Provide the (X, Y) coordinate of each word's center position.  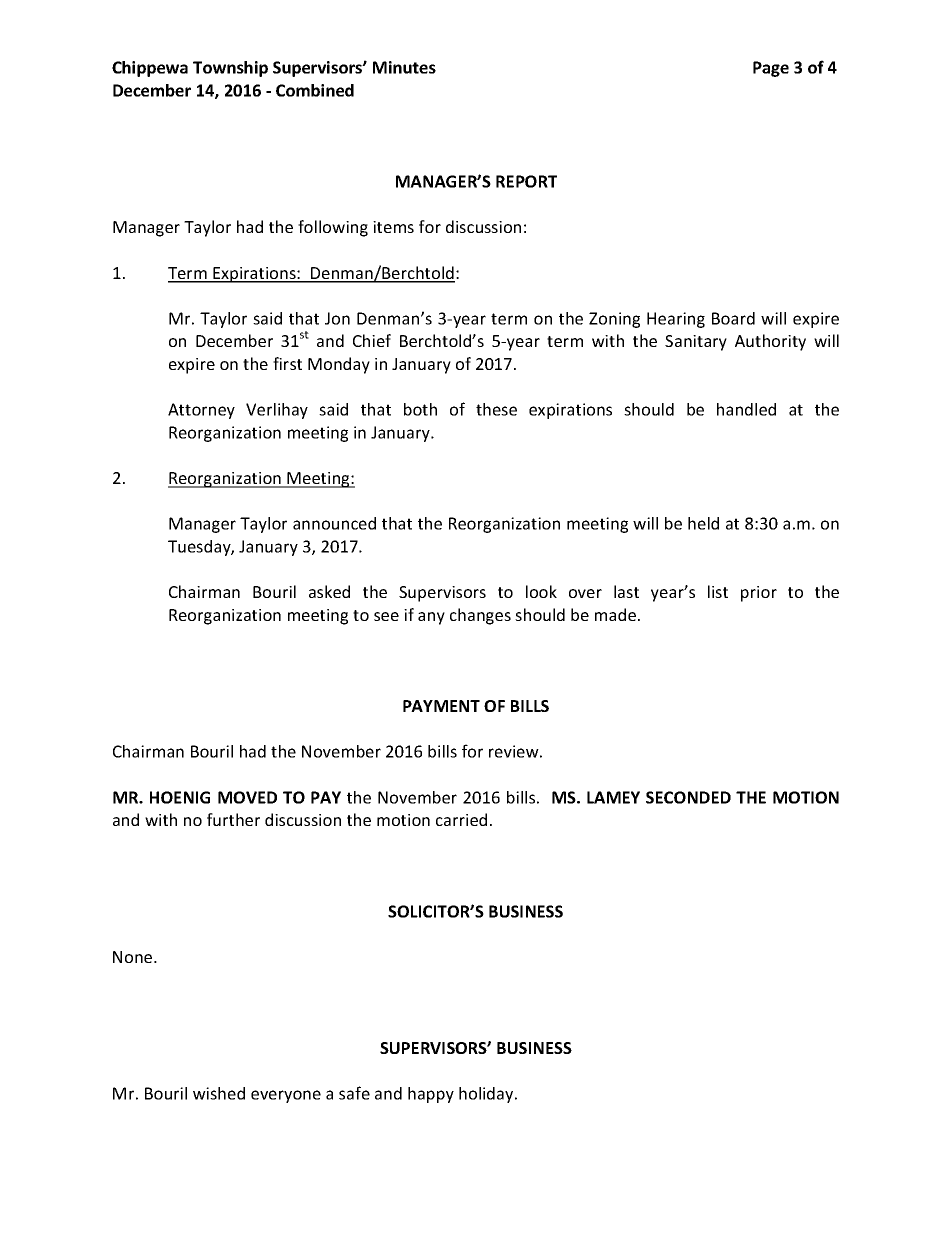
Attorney (201, 411)
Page (771, 69)
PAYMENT (441, 706)
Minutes (404, 67)
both (420, 409)
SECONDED (688, 797)
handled (746, 409)
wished (219, 1093)
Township (230, 69)
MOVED (247, 797)
